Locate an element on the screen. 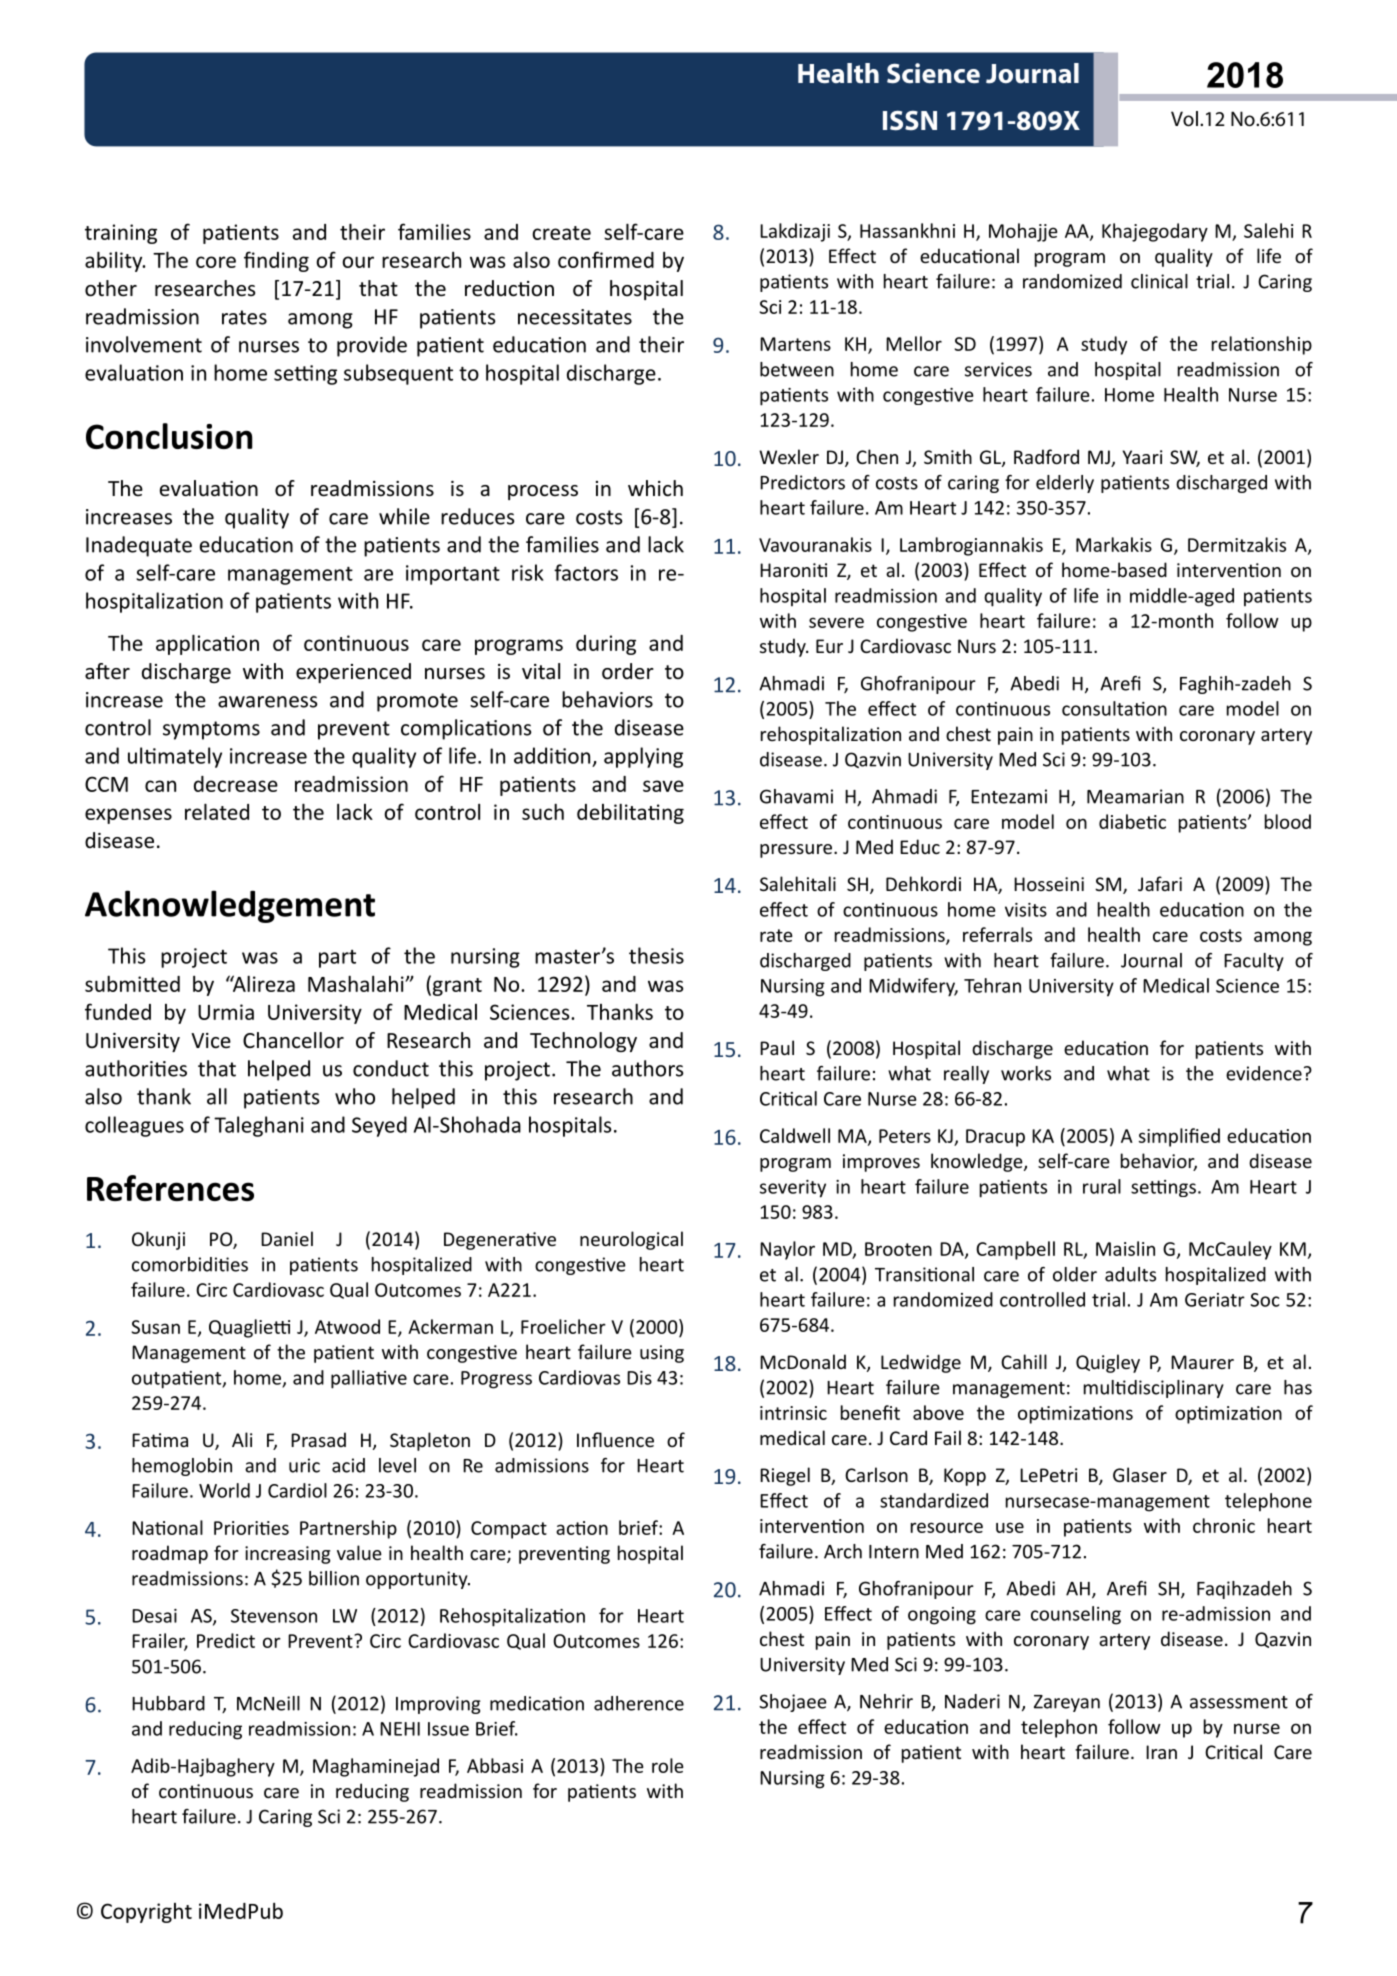  core is located at coordinates (216, 262).
